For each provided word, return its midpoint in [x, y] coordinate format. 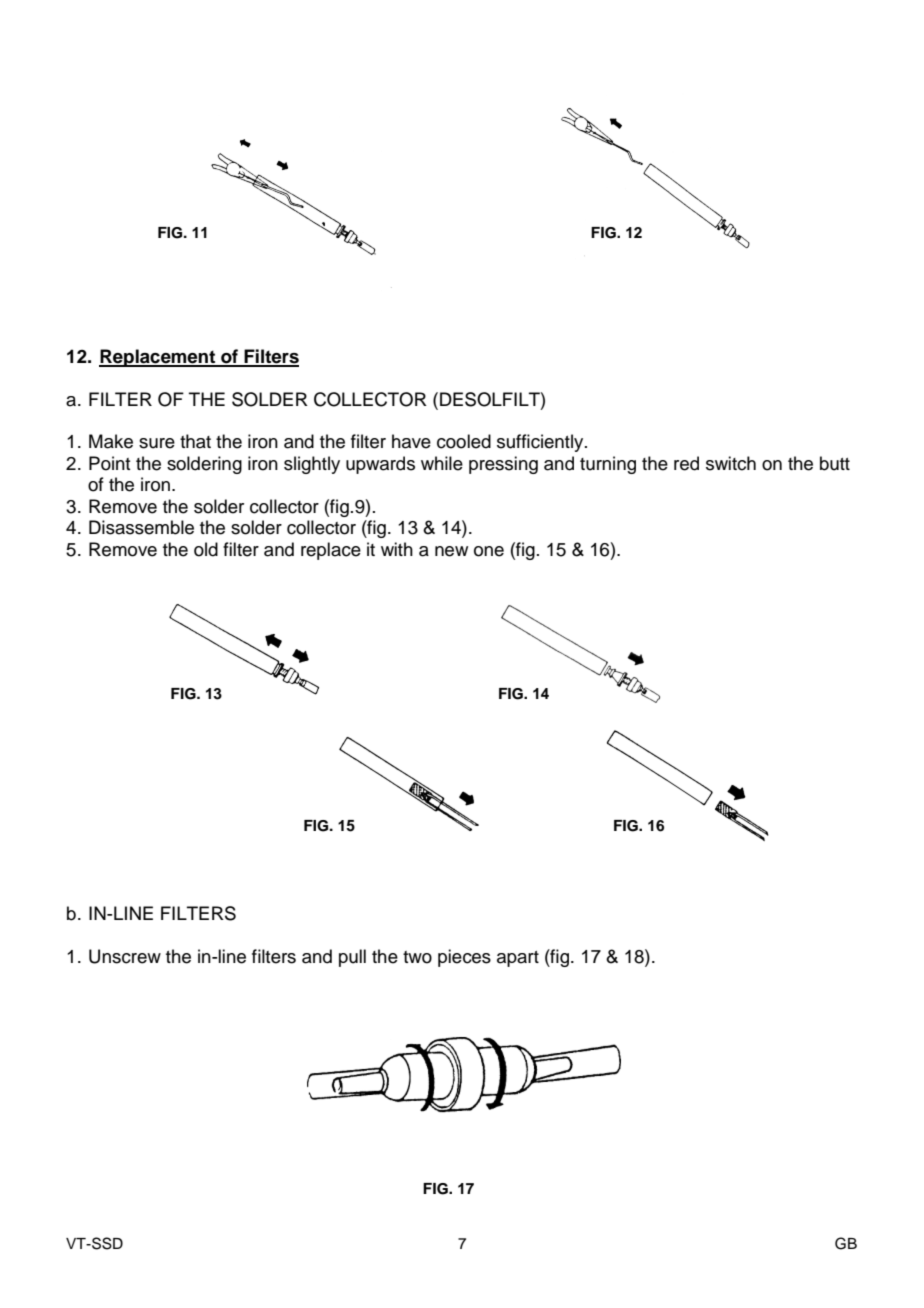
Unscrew [125, 956]
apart [518, 959]
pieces [464, 958]
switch [731, 463]
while [442, 463]
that [195, 441]
